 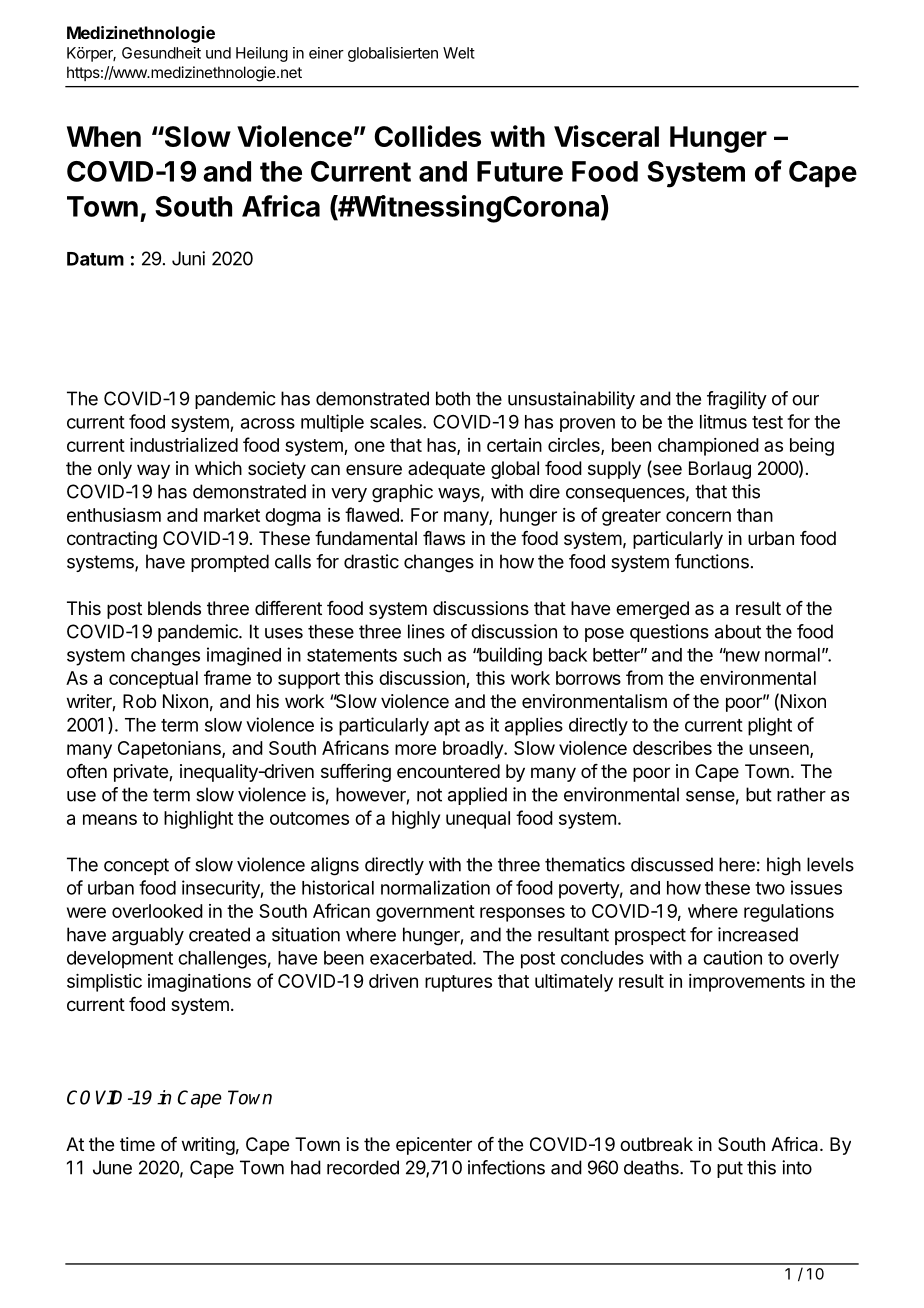 What do you see at coordinates (759, 794) in the screenshot?
I see `but` at bounding box center [759, 794].
